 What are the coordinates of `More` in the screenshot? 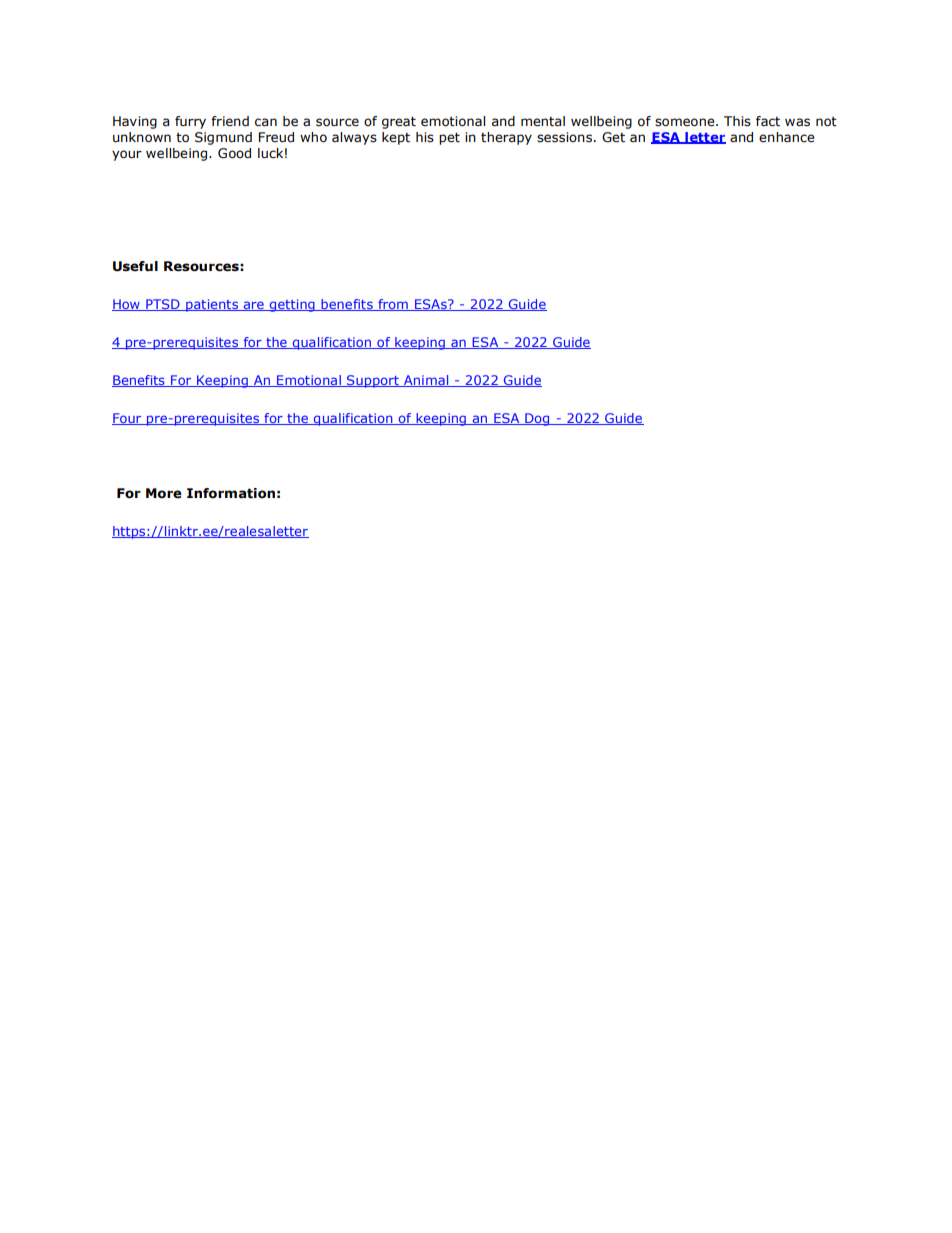 It's located at (164, 493).
